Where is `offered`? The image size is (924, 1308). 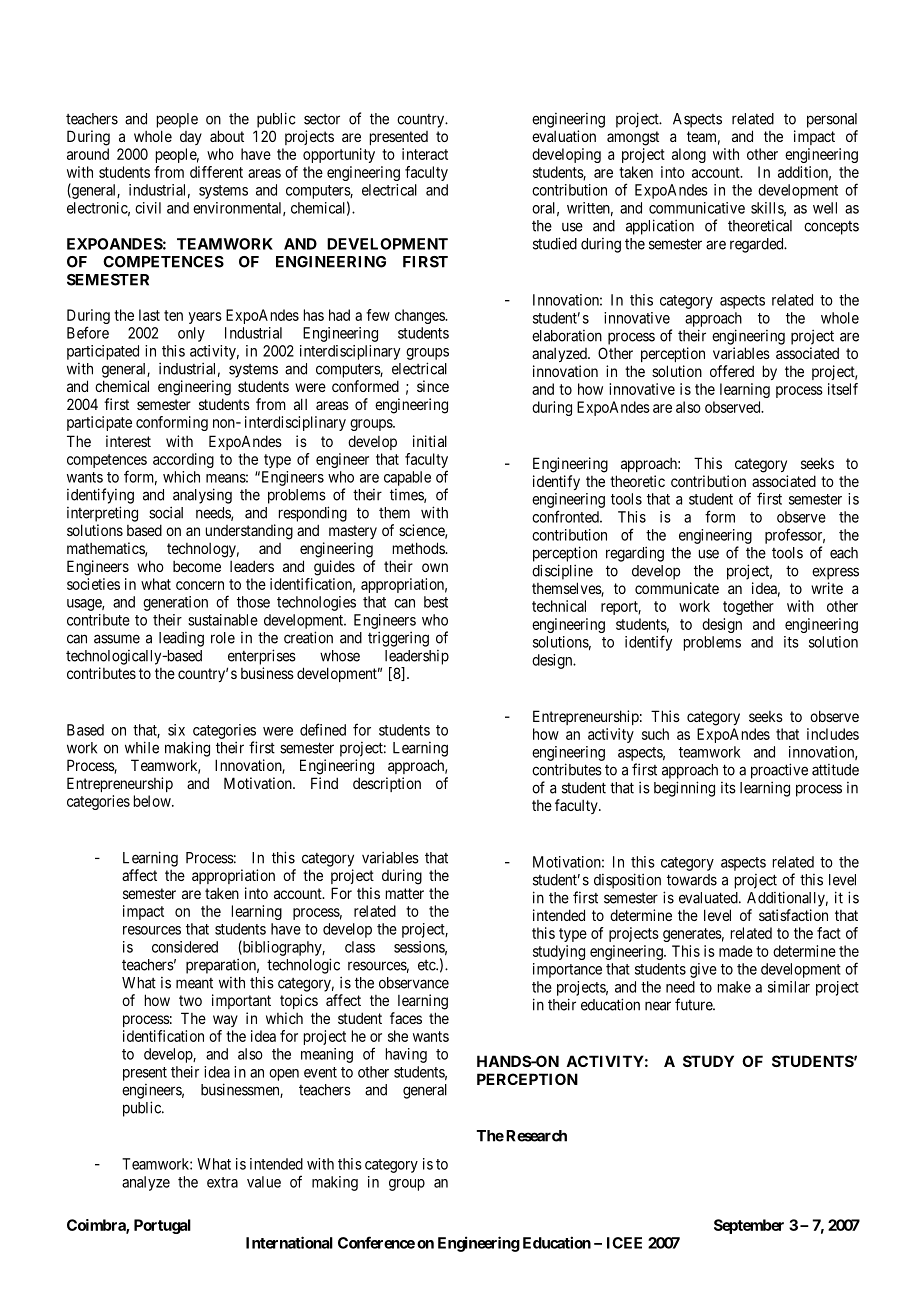
offered is located at coordinates (732, 371).
